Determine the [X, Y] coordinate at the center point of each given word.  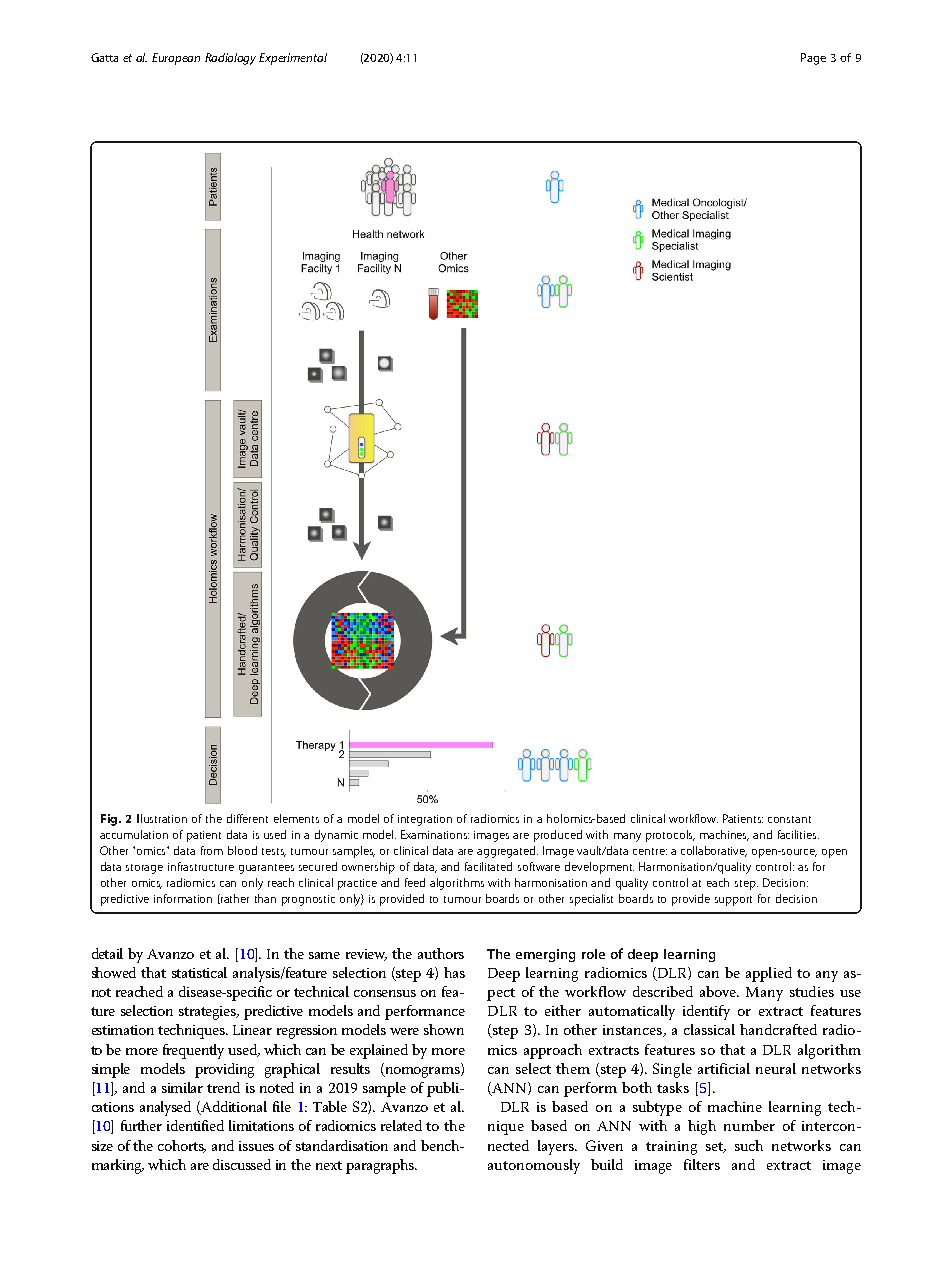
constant [789, 819]
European [176, 59]
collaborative [714, 851]
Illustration [162, 818]
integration [425, 820]
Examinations [435, 834]
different [247, 818]
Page [813, 59]
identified [195, 1125]
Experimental [293, 59]
